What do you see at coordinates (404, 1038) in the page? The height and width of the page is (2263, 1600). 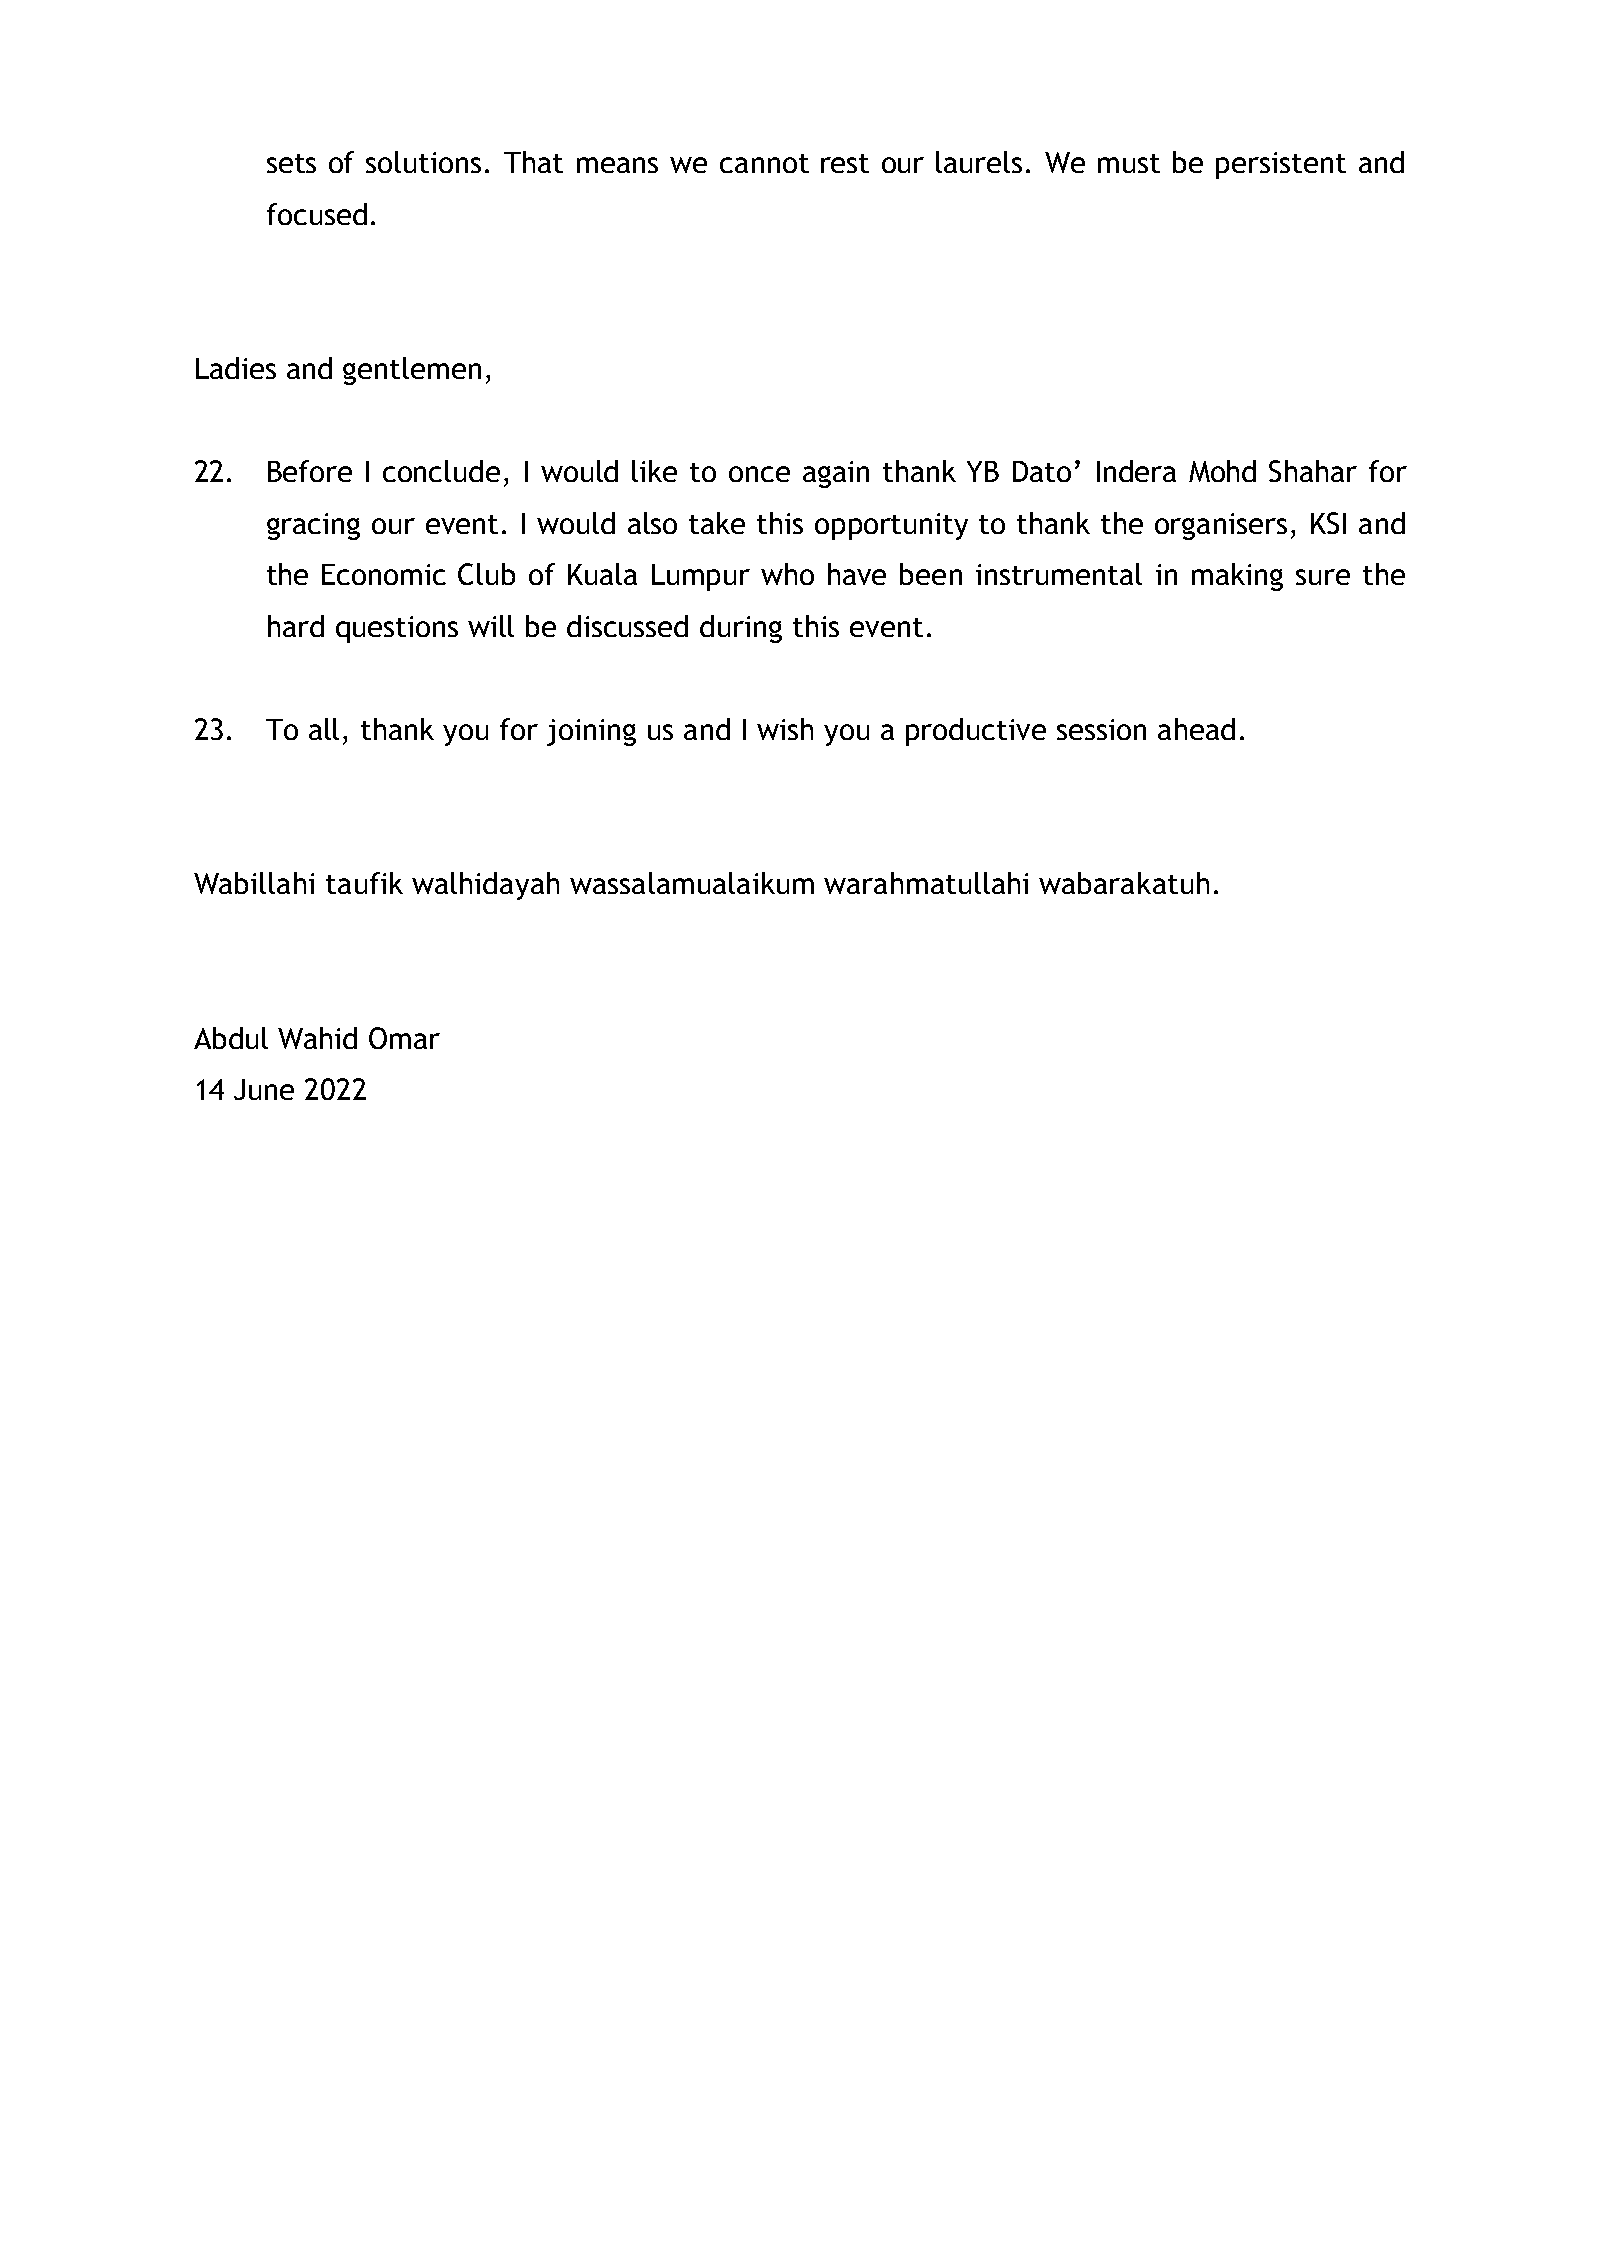 I see `Omar` at bounding box center [404, 1038].
